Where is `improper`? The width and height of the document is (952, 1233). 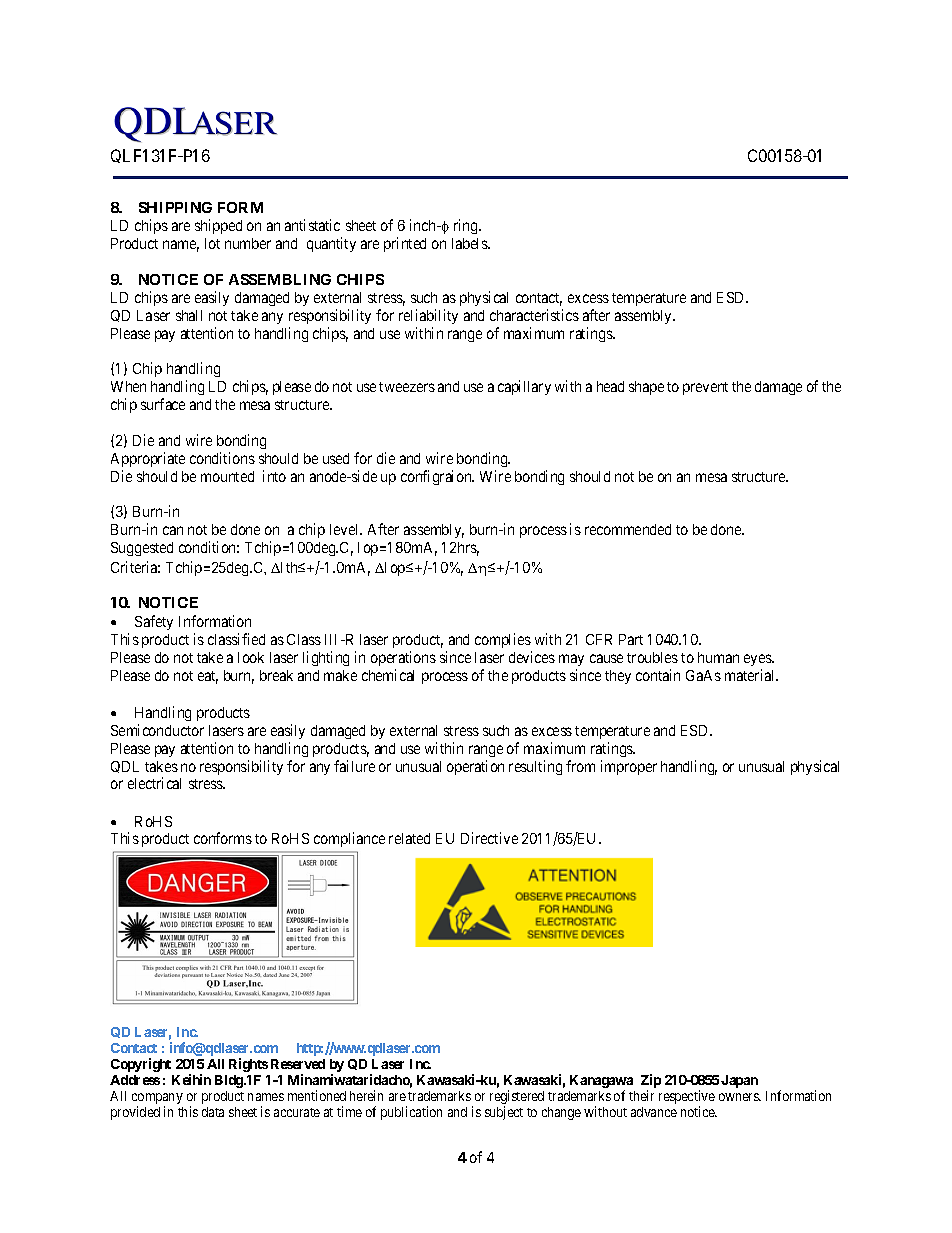 improper is located at coordinates (629, 767).
